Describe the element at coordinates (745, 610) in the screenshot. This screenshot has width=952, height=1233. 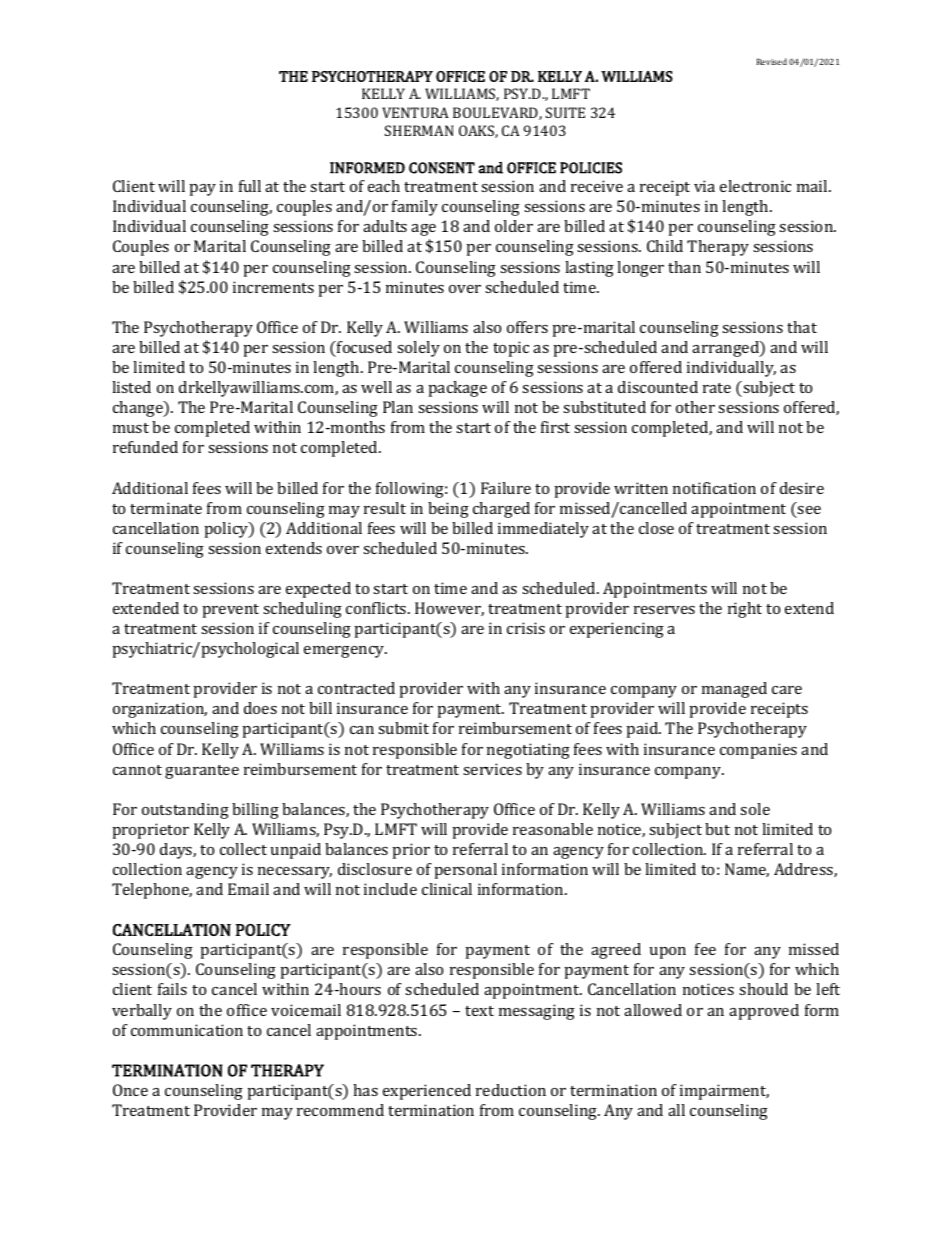
I see `right` at that location.
